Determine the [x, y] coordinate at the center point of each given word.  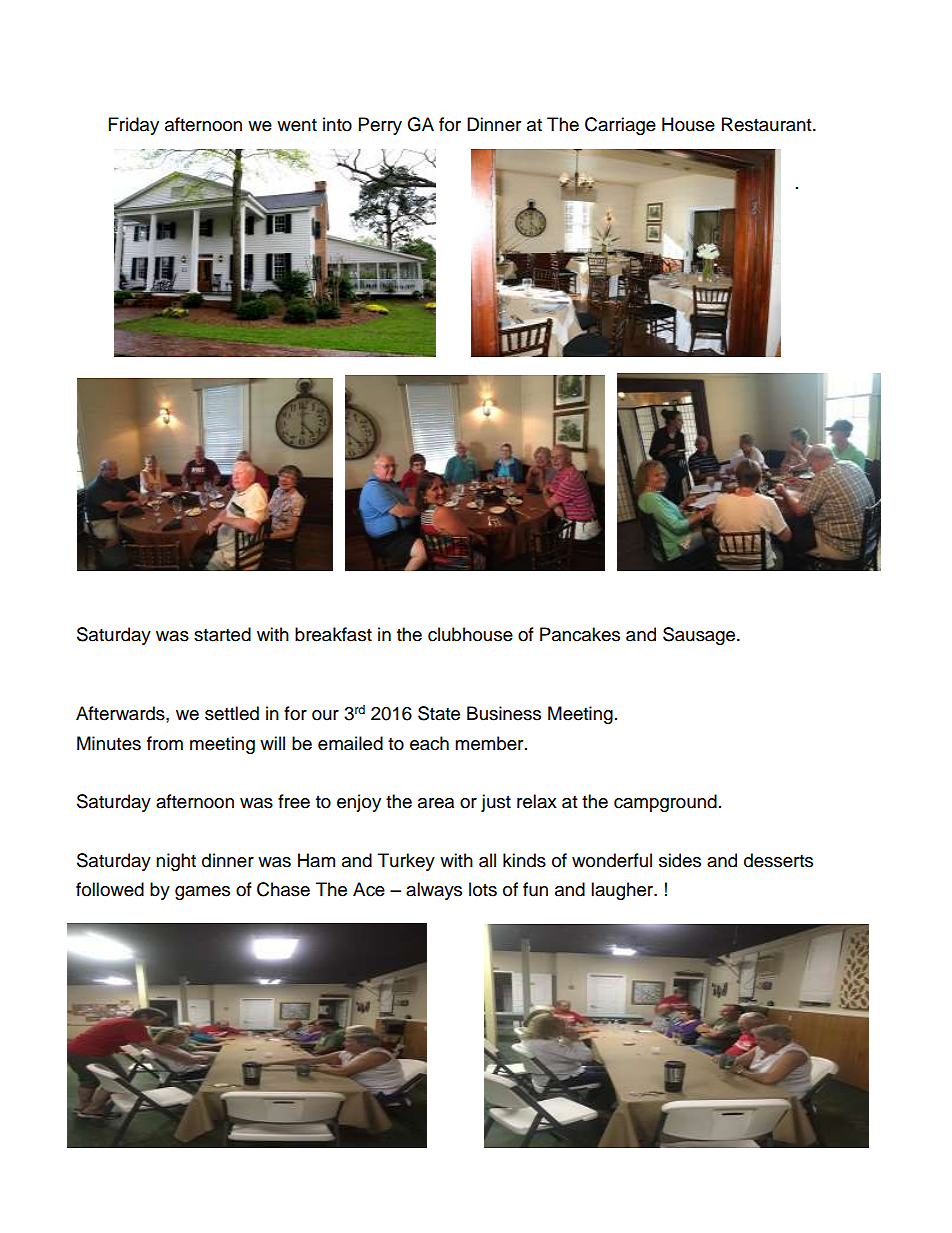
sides [680, 860]
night [176, 862]
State [439, 713]
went [297, 125]
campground [665, 803]
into [337, 124]
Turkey [406, 862]
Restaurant [768, 124]
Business [504, 713]
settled [232, 713]
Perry [380, 126]
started [222, 634]
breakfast [333, 634]
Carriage [620, 126]
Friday [134, 126]
